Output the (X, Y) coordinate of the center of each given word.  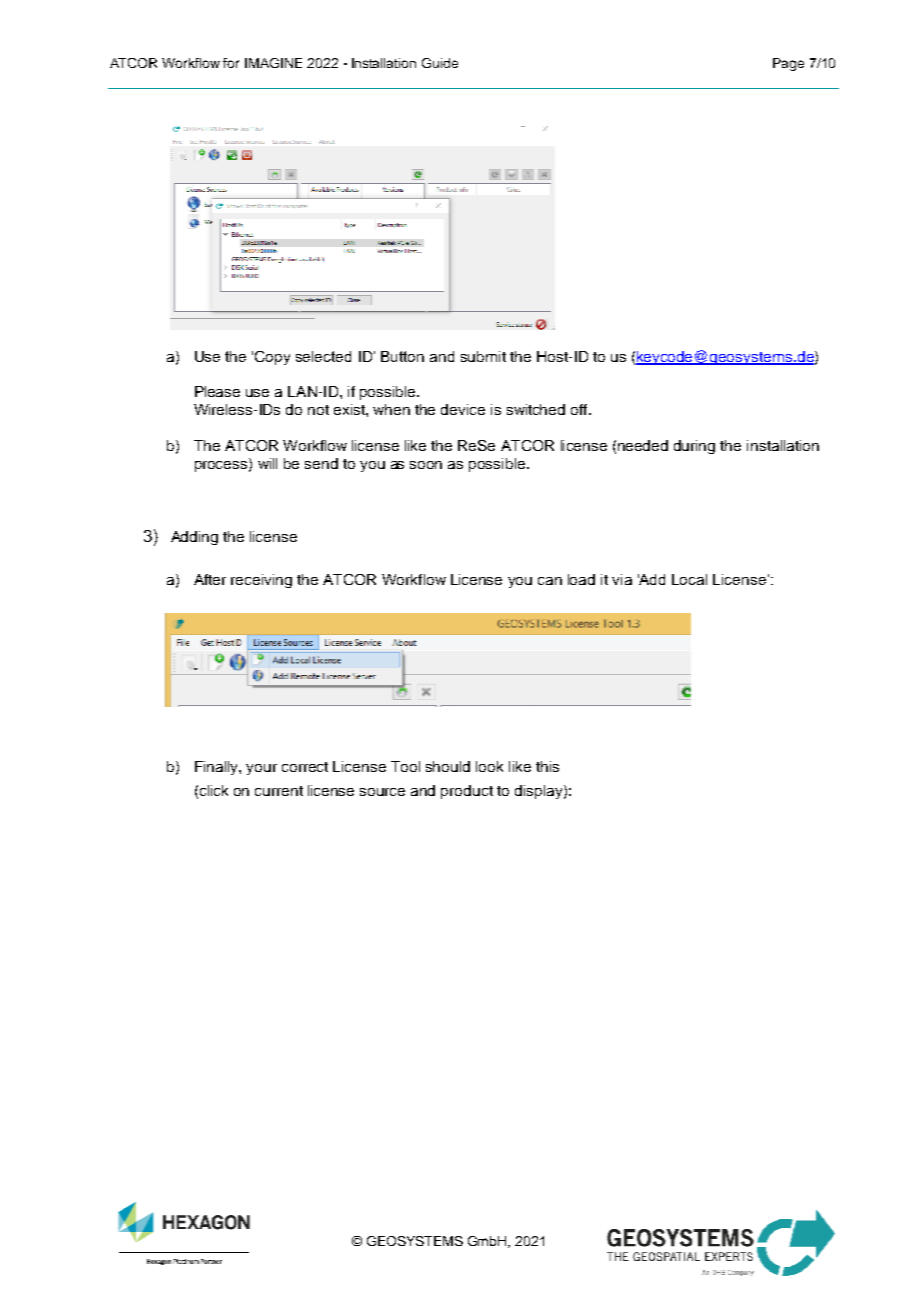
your (261, 769)
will (267, 463)
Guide (440, 63)
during (694, 447)
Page (788, 64)
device (463, 409)
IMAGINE (273, 63)
